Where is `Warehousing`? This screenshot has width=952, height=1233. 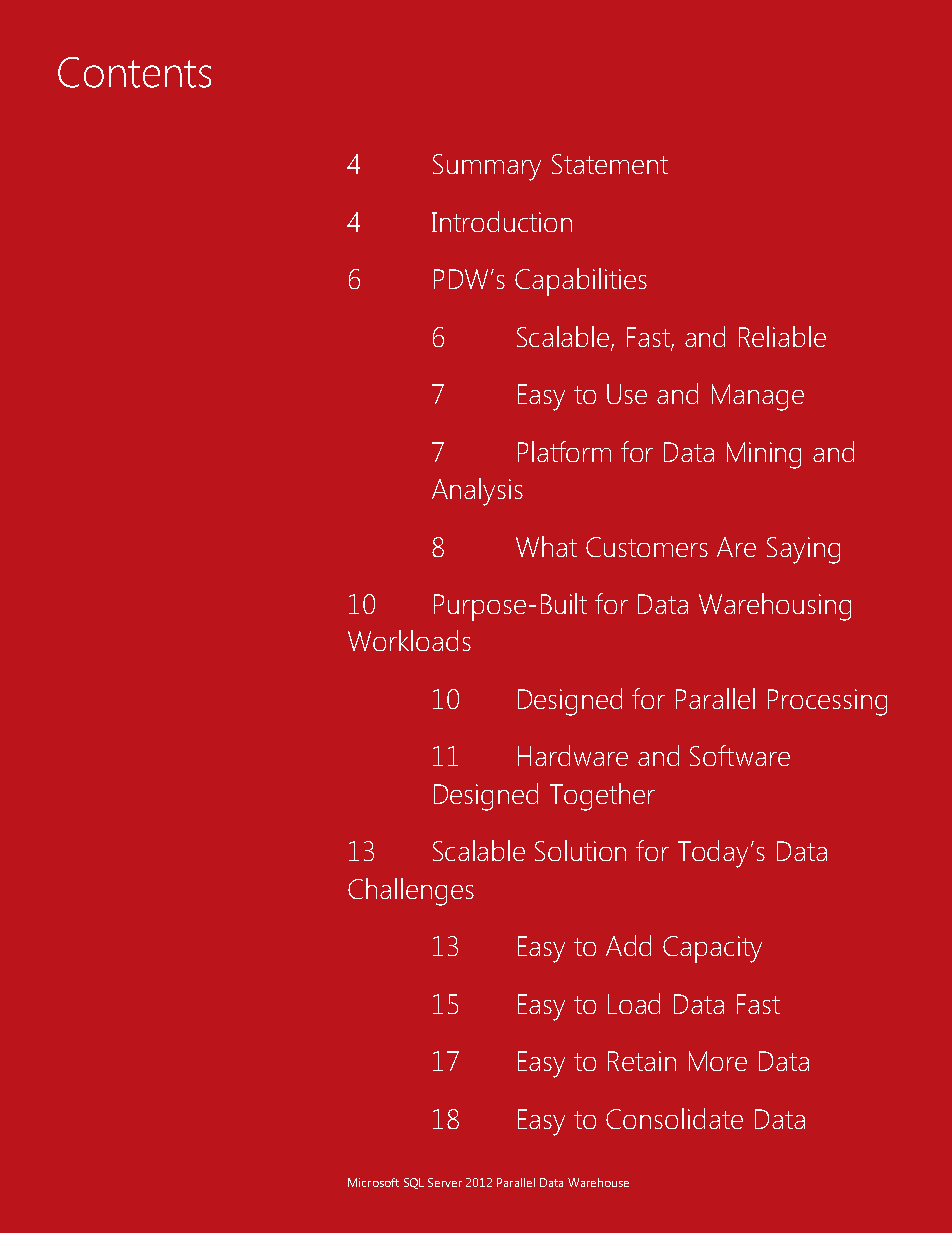
Warehousing is located at coordinates (775, 607).
